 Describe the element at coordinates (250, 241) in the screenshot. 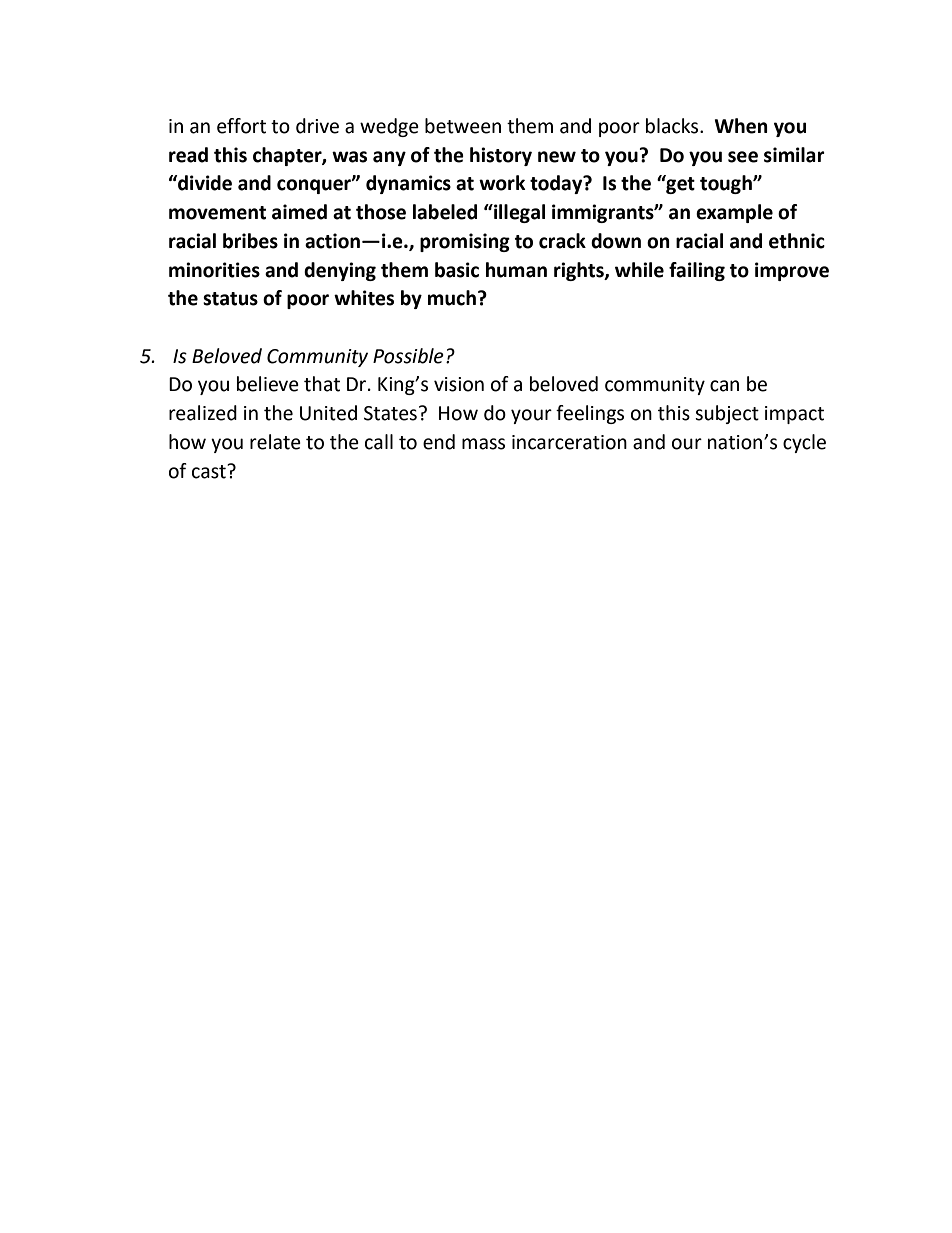

I see `bribes` at that location.
